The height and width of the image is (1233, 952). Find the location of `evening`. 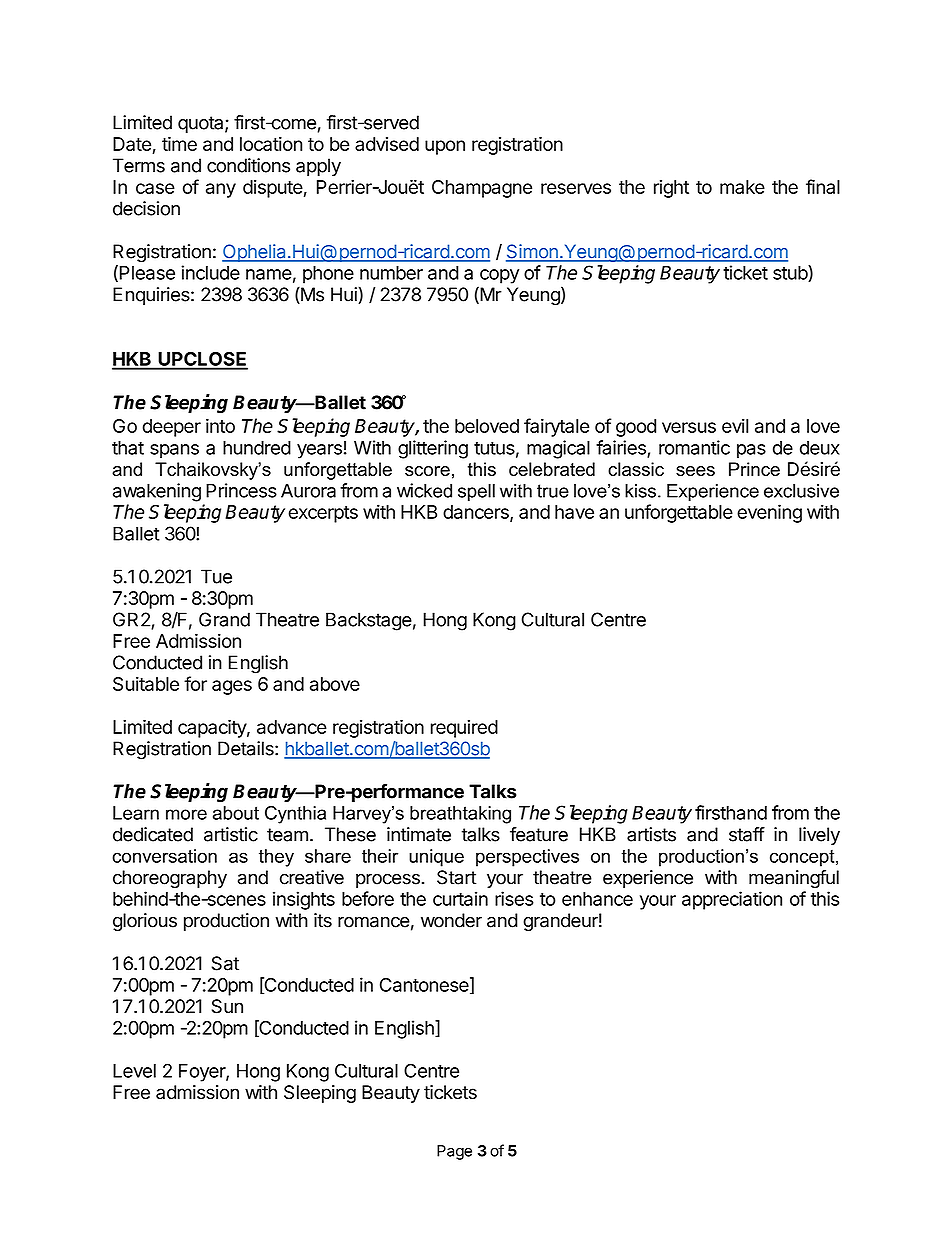

evening is located at coordinates (769, 513).
